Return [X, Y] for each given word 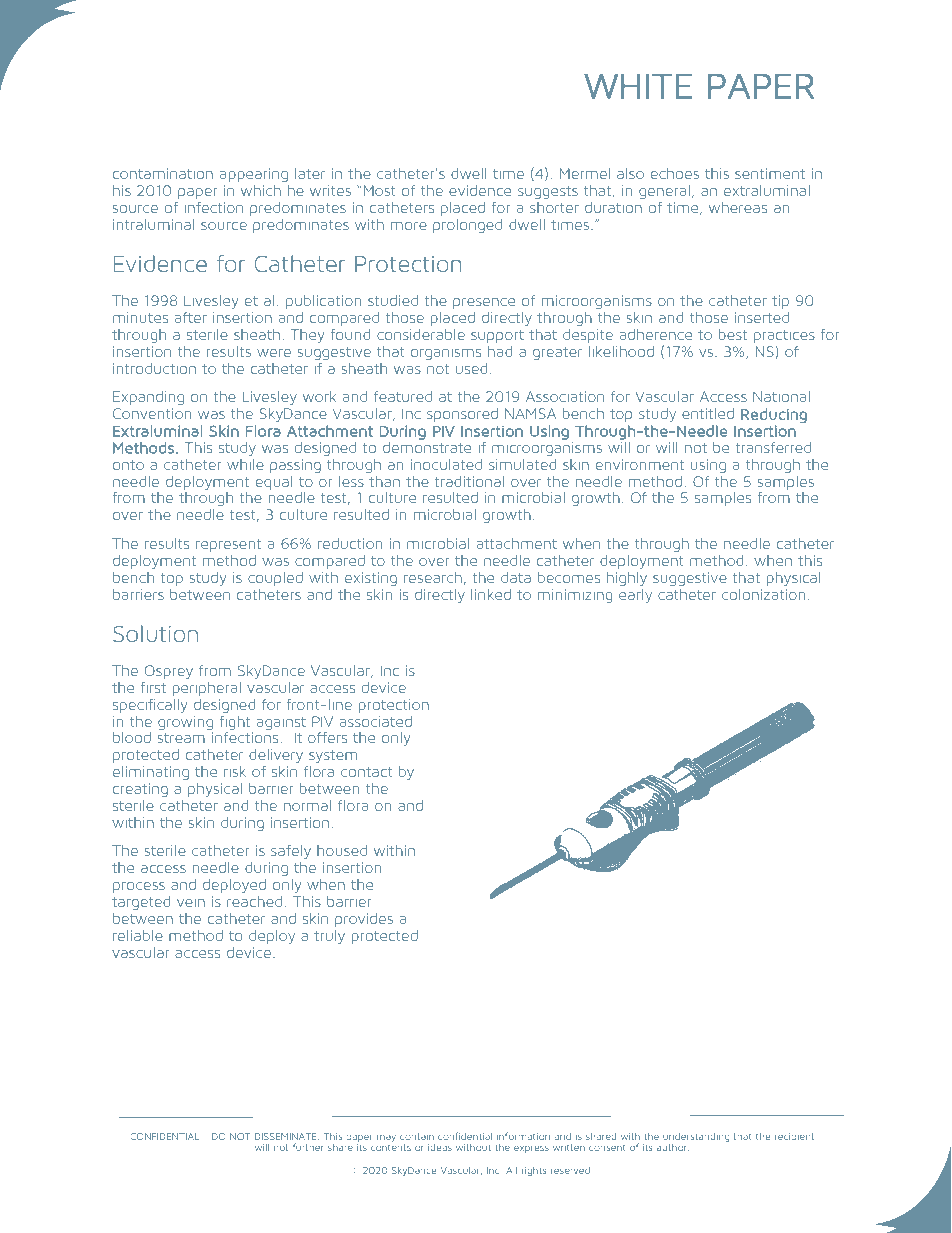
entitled [708, 413]
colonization [763, 594]
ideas [440, 1147]
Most [379, 190]
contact [366, 772]
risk [235, 771]
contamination [163, 173]
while [245, 464]
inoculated [446, 464]
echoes [675, 173]
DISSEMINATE [287, 1136]
